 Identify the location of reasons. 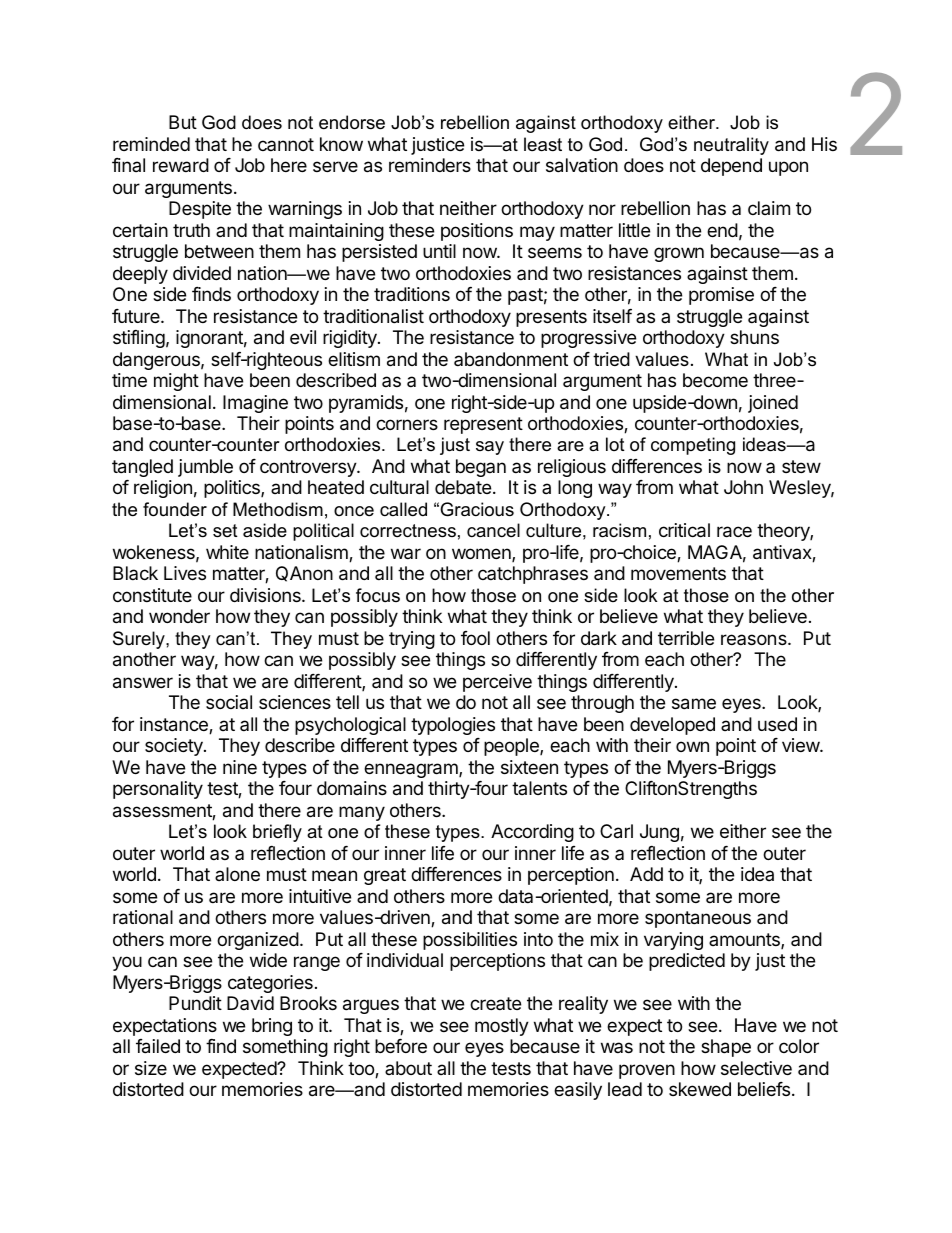
(755, 639).
